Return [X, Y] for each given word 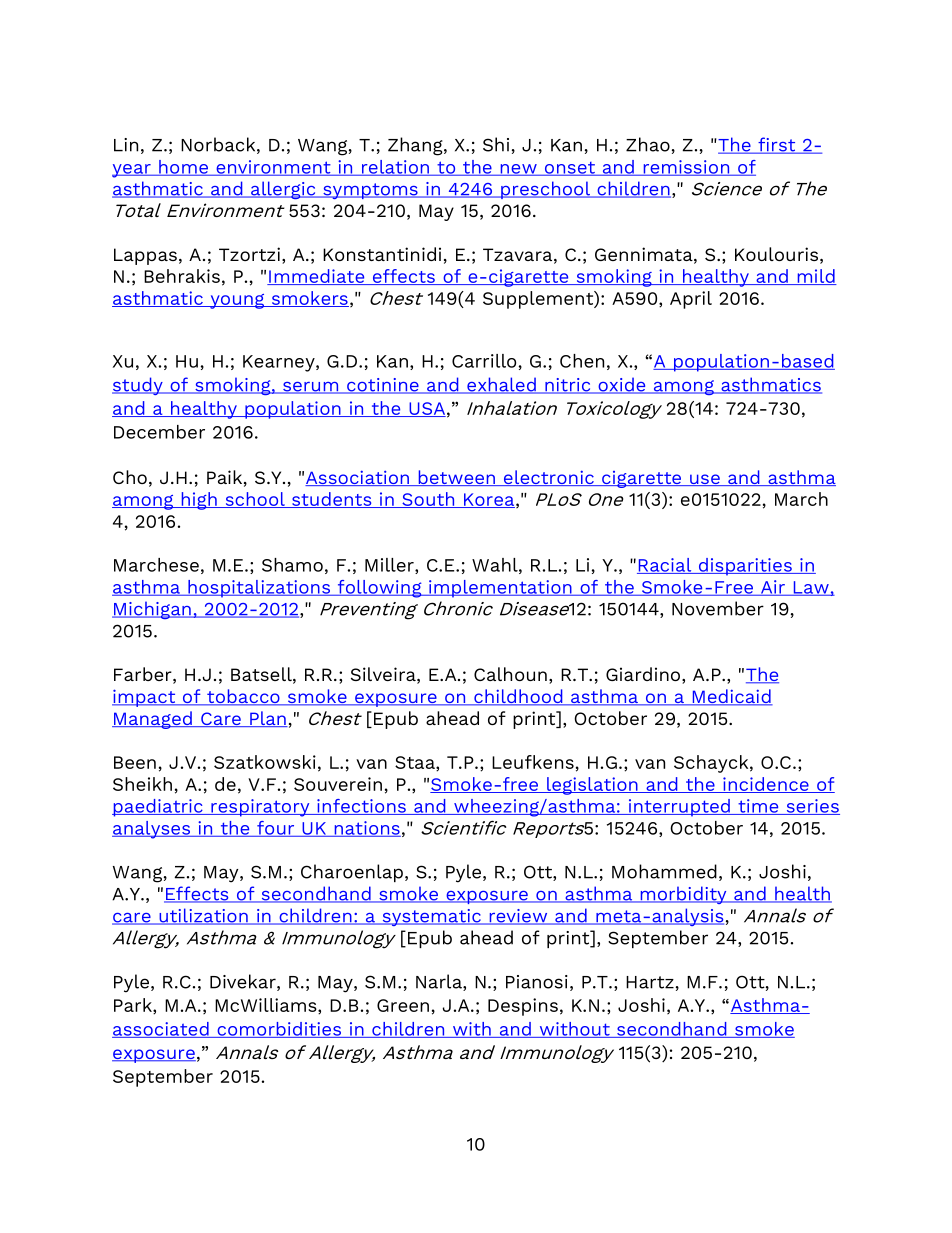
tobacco [243, 697]
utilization [203, 916]
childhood [518, 697]
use [705, 480]
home [183, 168]
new [518, 170]
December [159, 432]
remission [686, 168]
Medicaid [731, 697]
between [456, 478]
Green [403, 1005]
